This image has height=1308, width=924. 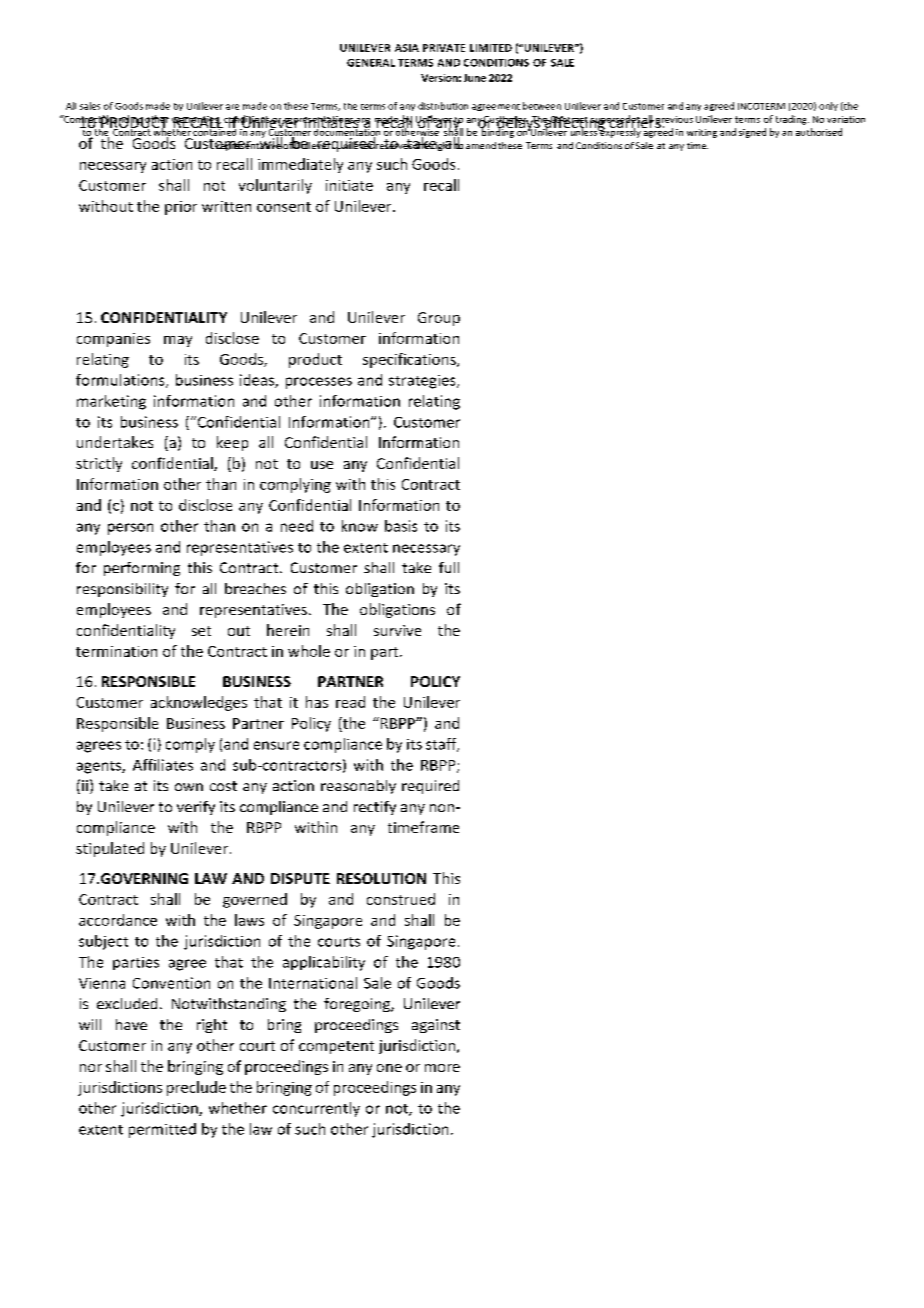 I want to click on full, so click(x=449, y=567).
